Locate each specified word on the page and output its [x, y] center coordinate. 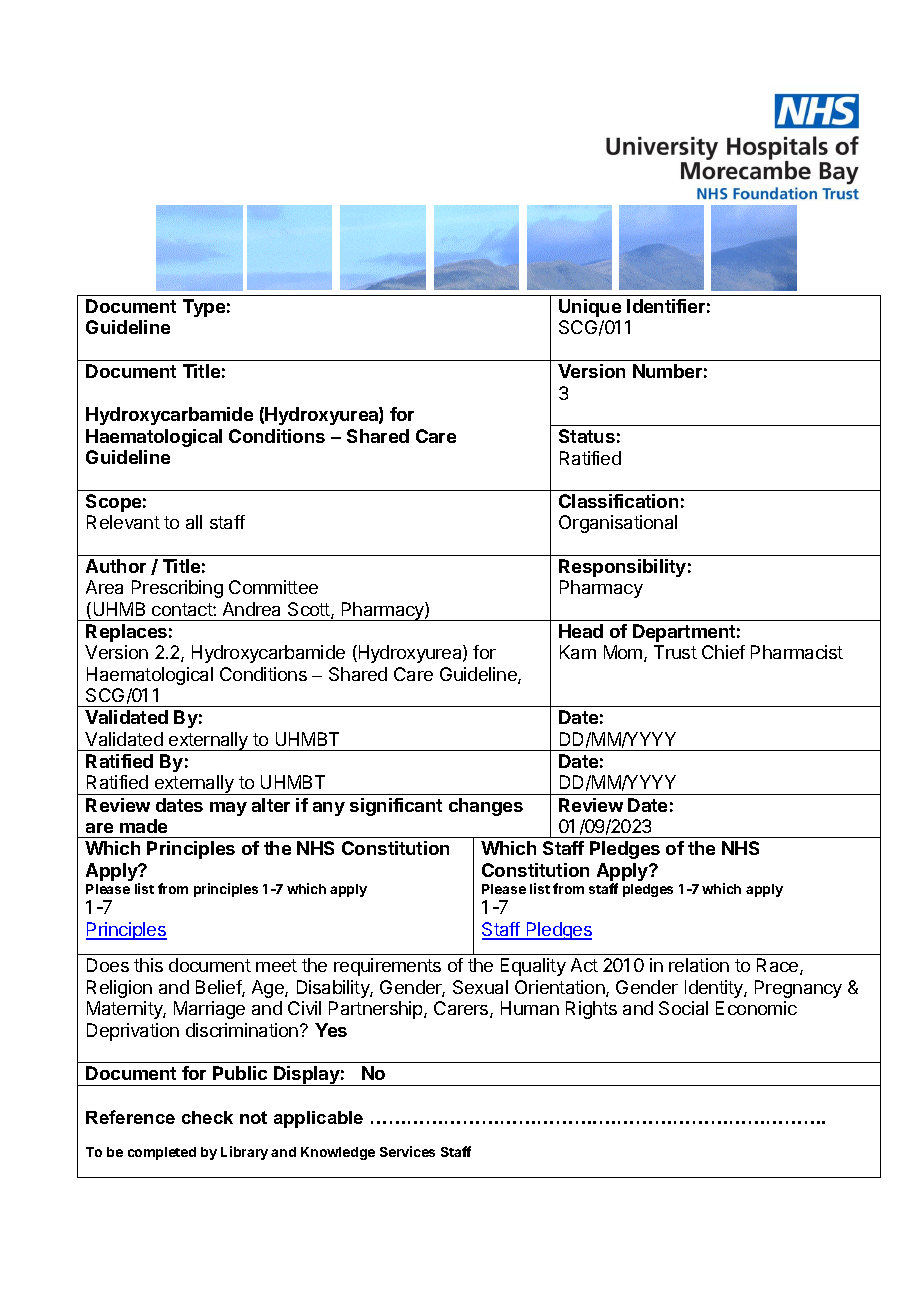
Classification [618, 501]
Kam [578, 652]
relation [699, 965]
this [148, 965]
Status [587, 436]
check [207, 1117]
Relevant [123, 522]
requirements [387, 967]
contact [183, 609]
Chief [723, 652]
